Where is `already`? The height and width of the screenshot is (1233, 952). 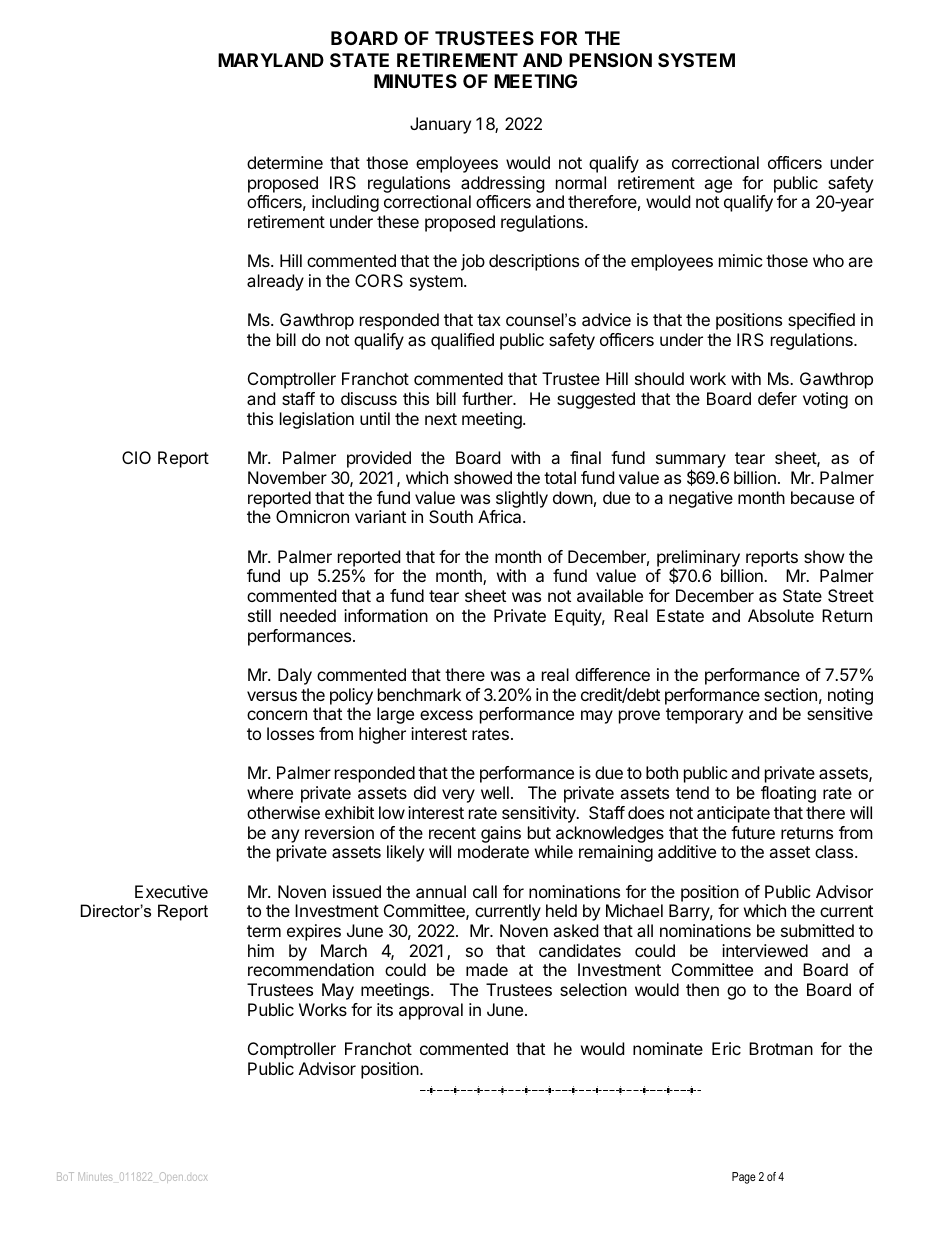 already is located at coordinates (275, 282).
